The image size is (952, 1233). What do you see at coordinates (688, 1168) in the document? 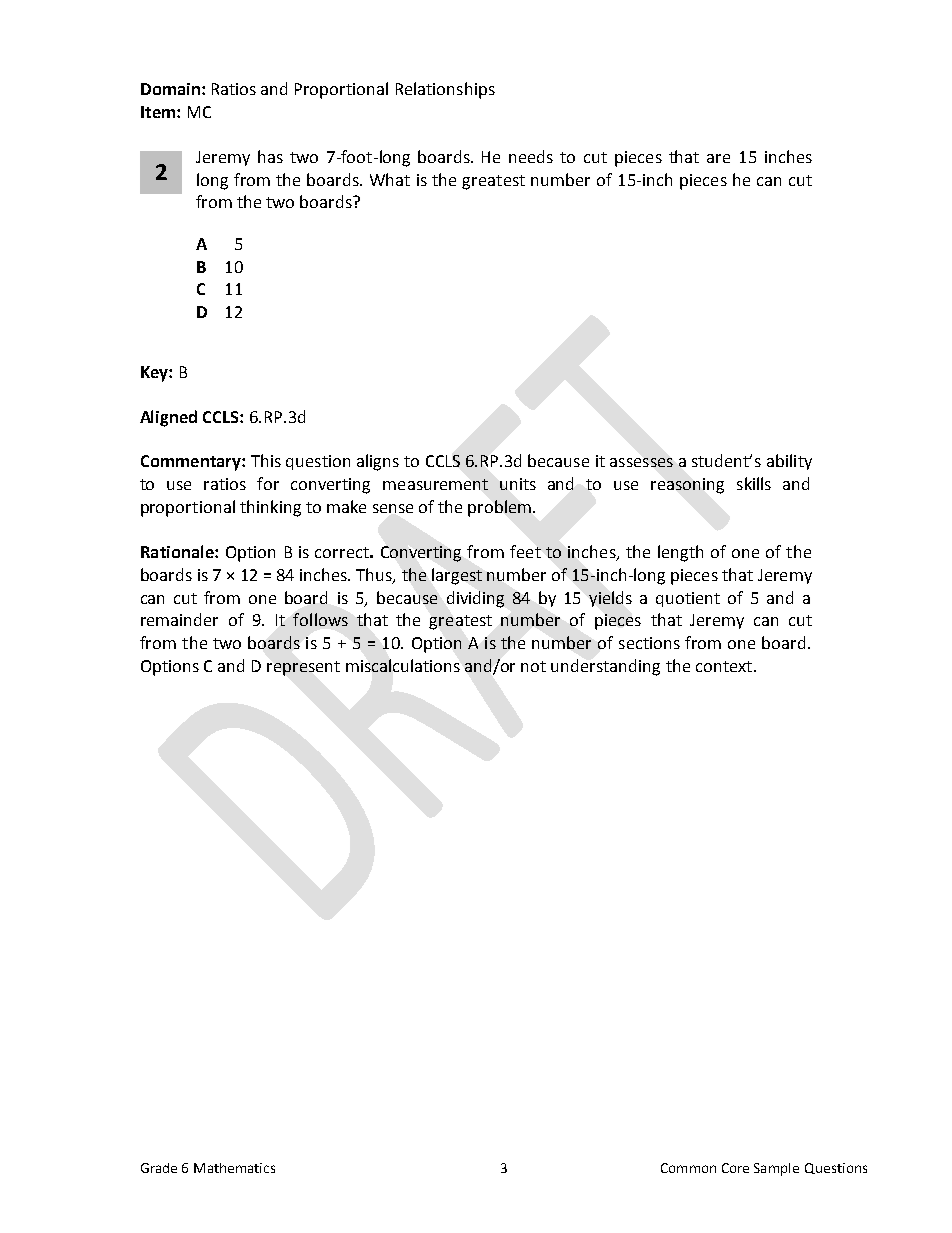
I see `Common` at bounding box center [688, 1168].
